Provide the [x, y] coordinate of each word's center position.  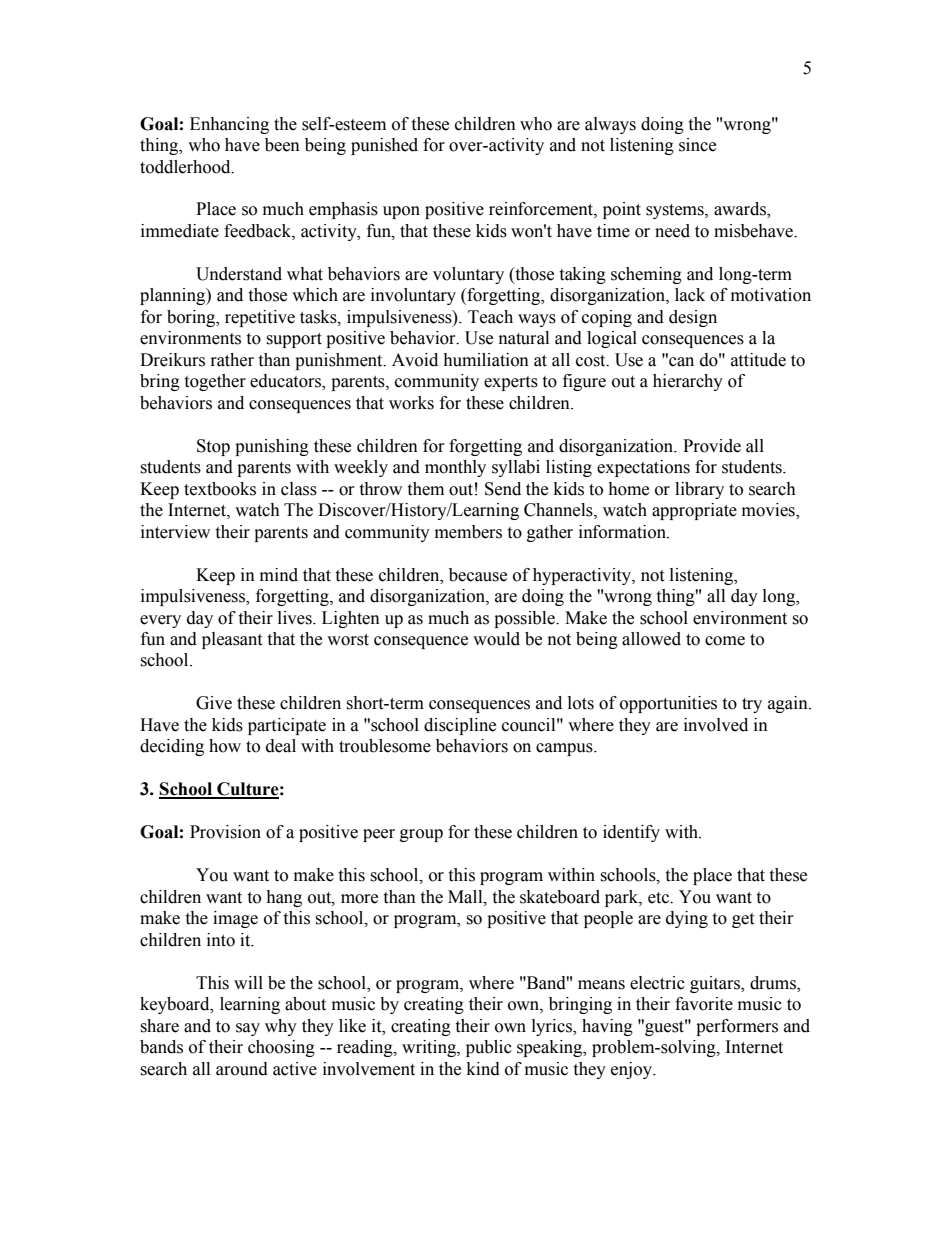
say [248, 1029]
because [478, 575]
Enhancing [229, 125]
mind [279, 575]
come [725, 641]
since [697, 145]
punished [384, 146]
